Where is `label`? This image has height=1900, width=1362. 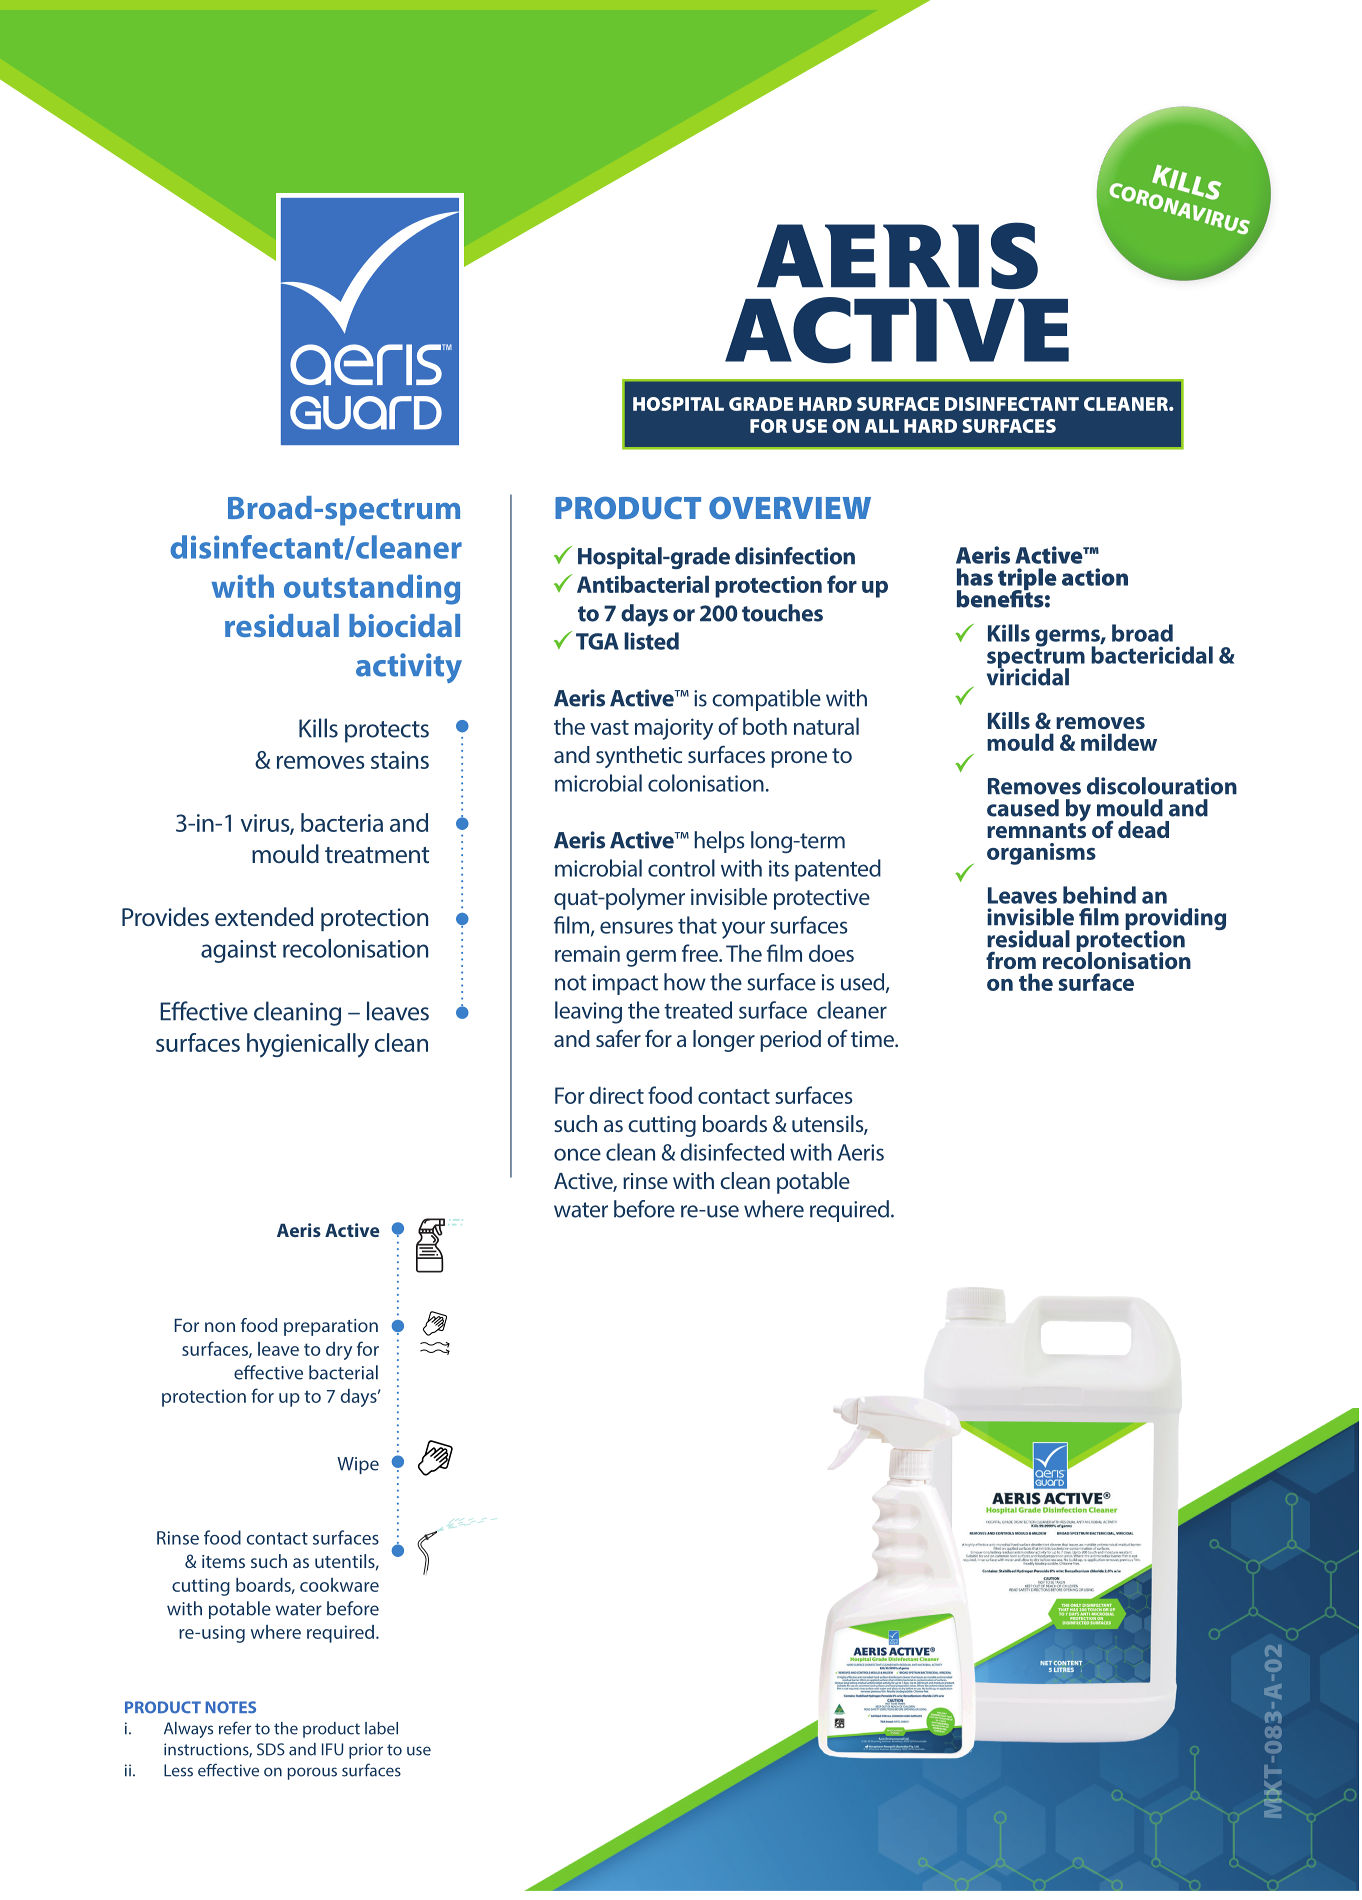
label is located at coordinates (381, 1728).
